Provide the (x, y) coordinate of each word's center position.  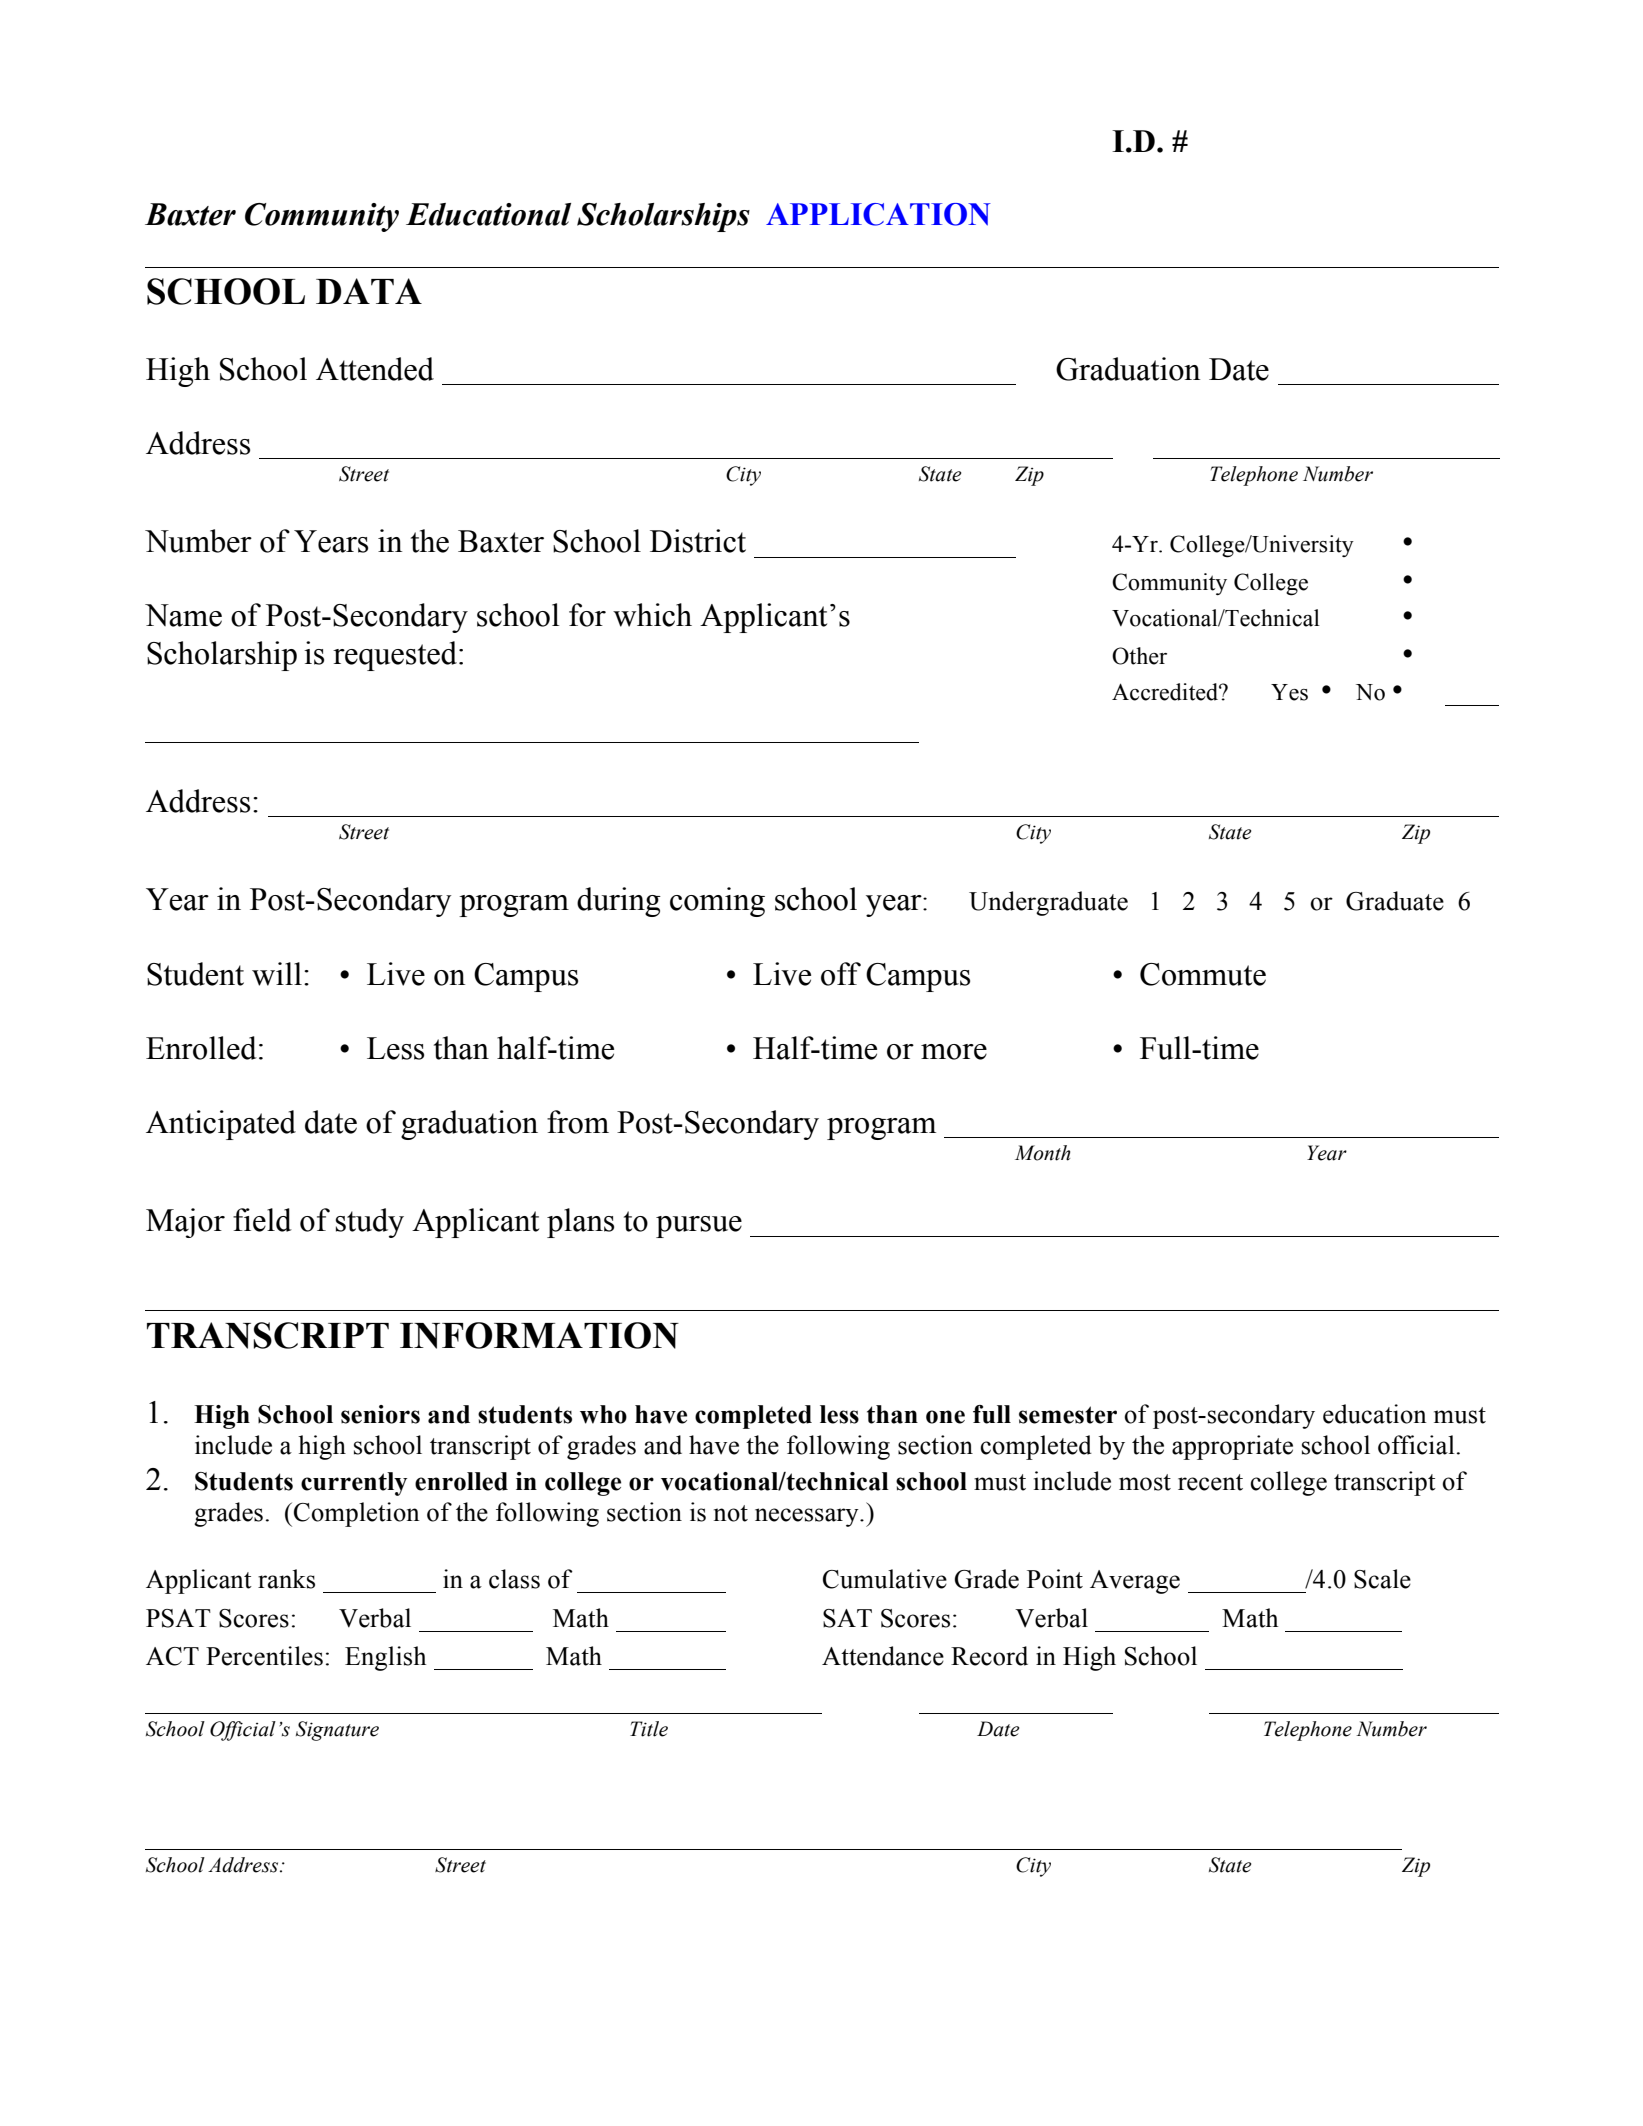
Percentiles (264, 1656)
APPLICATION (878, 214)
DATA (369, 291)
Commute (1203, 974)
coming (717, 902)
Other (1139, 656)
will (277, 974)
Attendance (883, 1656)
